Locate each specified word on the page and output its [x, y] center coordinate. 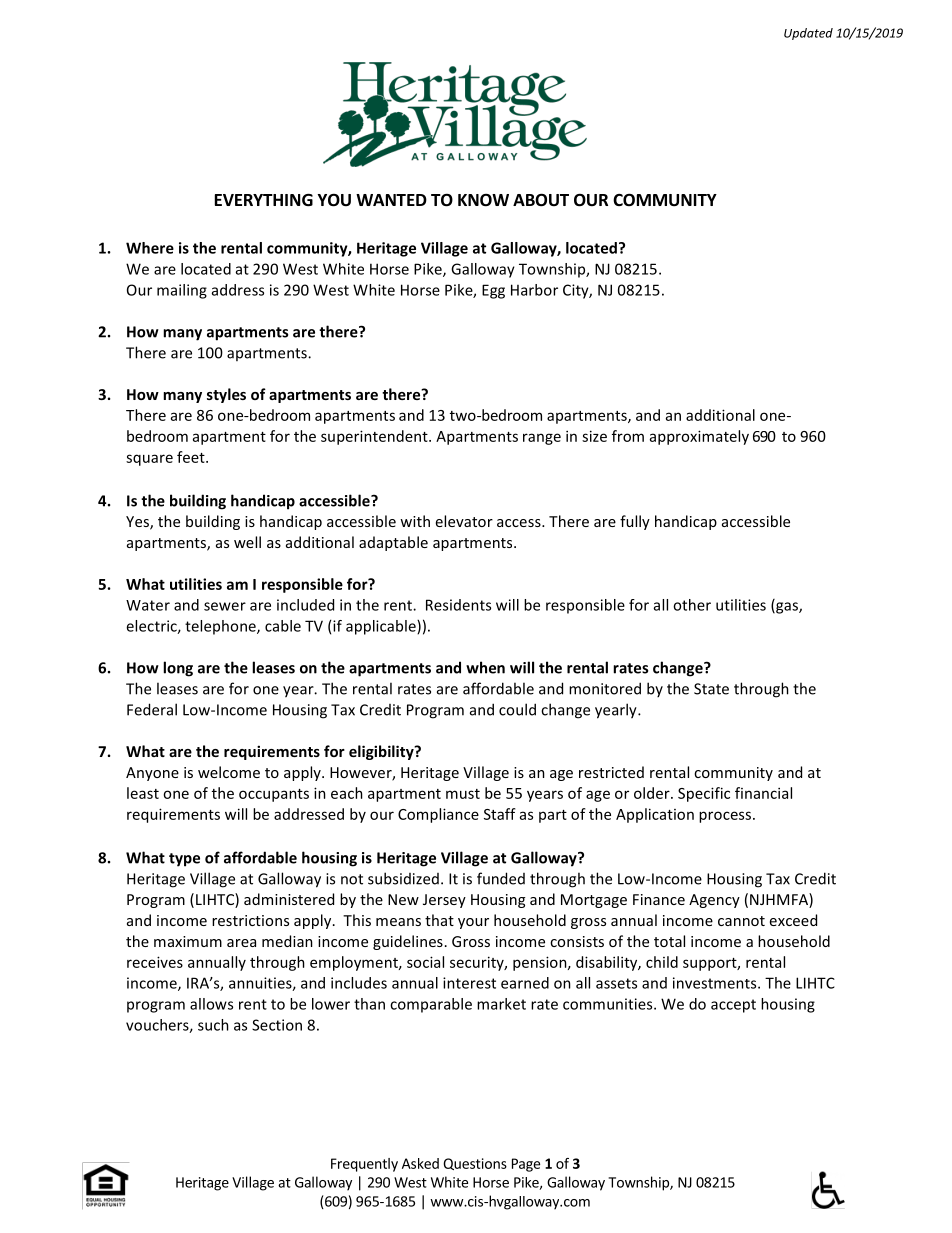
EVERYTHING [264, 200]
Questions [475, 1164]
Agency [714, 901]
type [184, 860]
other [692, 605]
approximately [699, 437]
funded [501, 878]
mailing [182, 291]
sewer [225, 606]
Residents [458, 605]
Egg [493, 291]
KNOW [483, 200]
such [213, 1025]
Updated [808, 34]
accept [733, 1006]
